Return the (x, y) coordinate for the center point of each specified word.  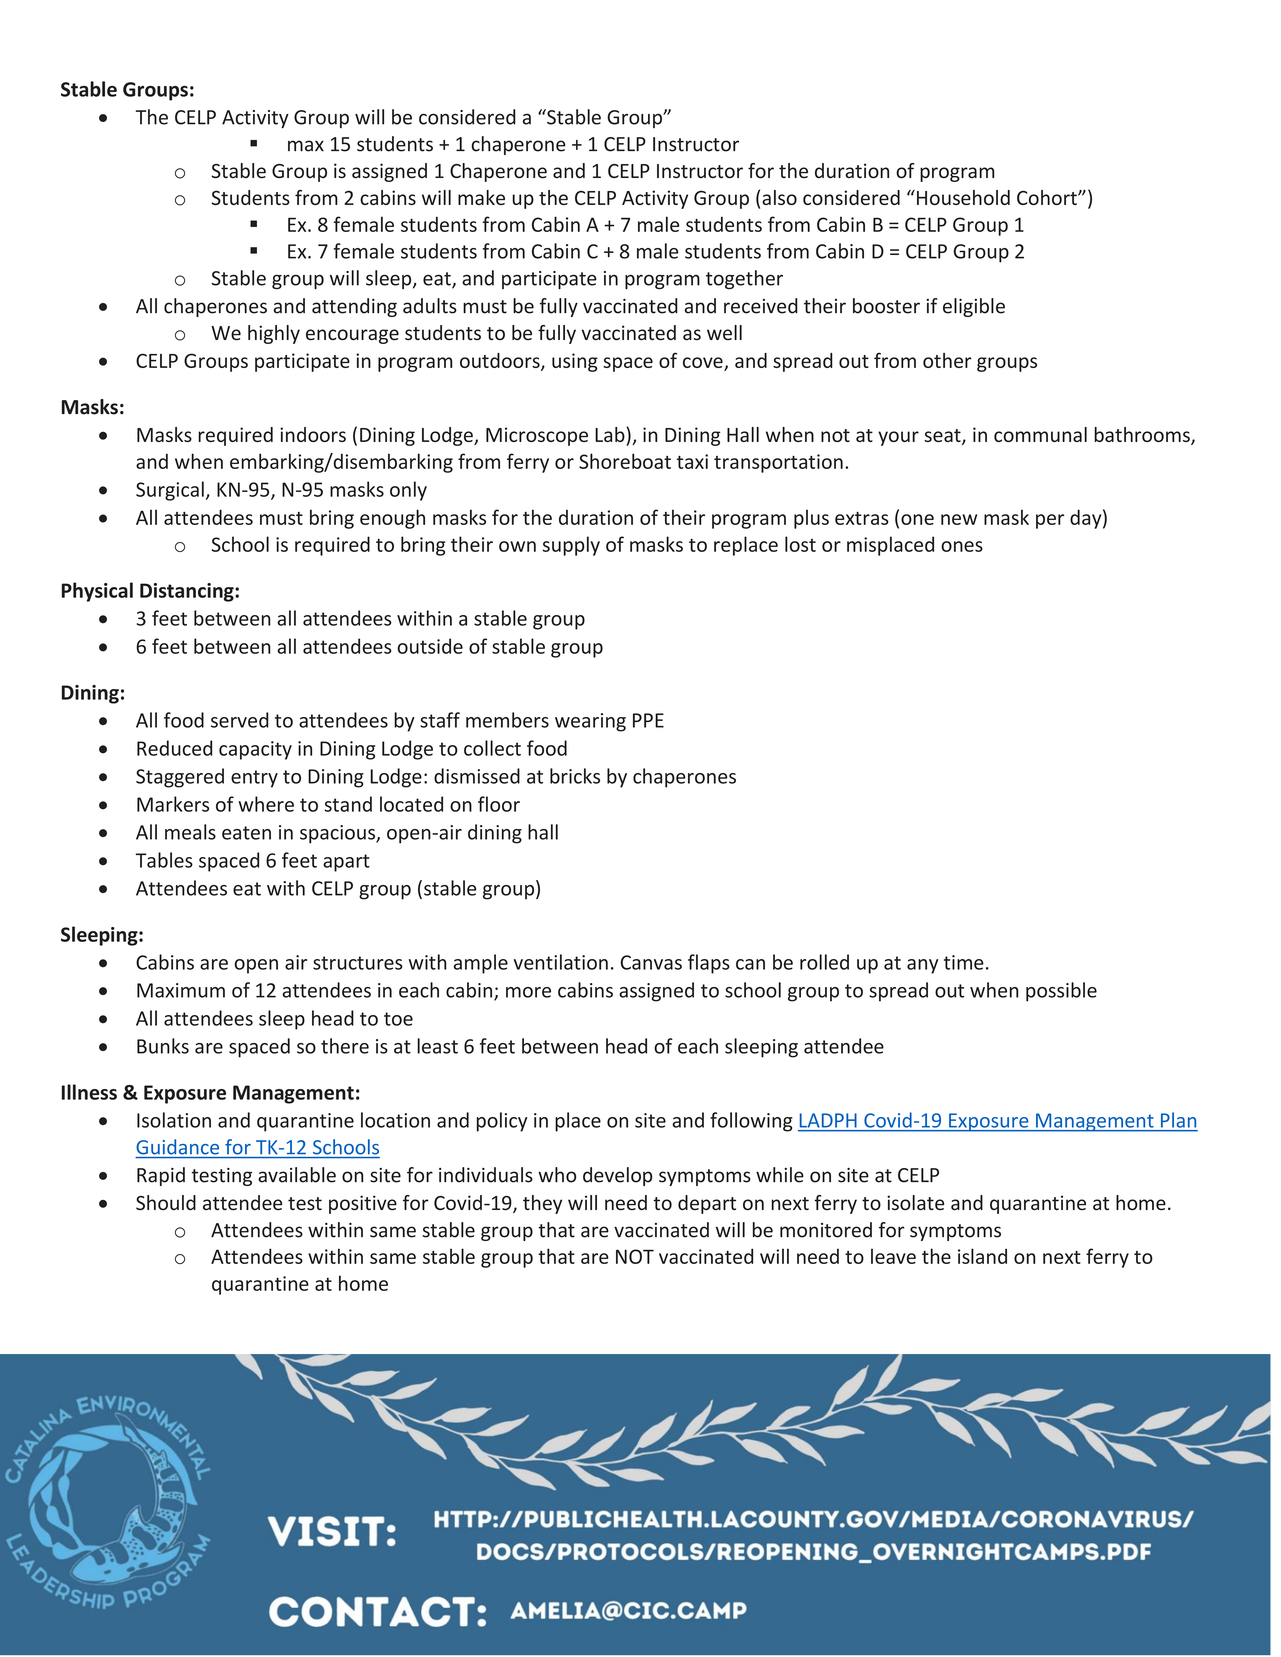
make (481, 197)
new (959, 519)
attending (354, 307)
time (964, 962)
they (542, 1204)
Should (166, 1202)
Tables (164, 860)
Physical (97, 592)
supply (571, 546)
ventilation (561, 962)
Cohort (1048, 197)
